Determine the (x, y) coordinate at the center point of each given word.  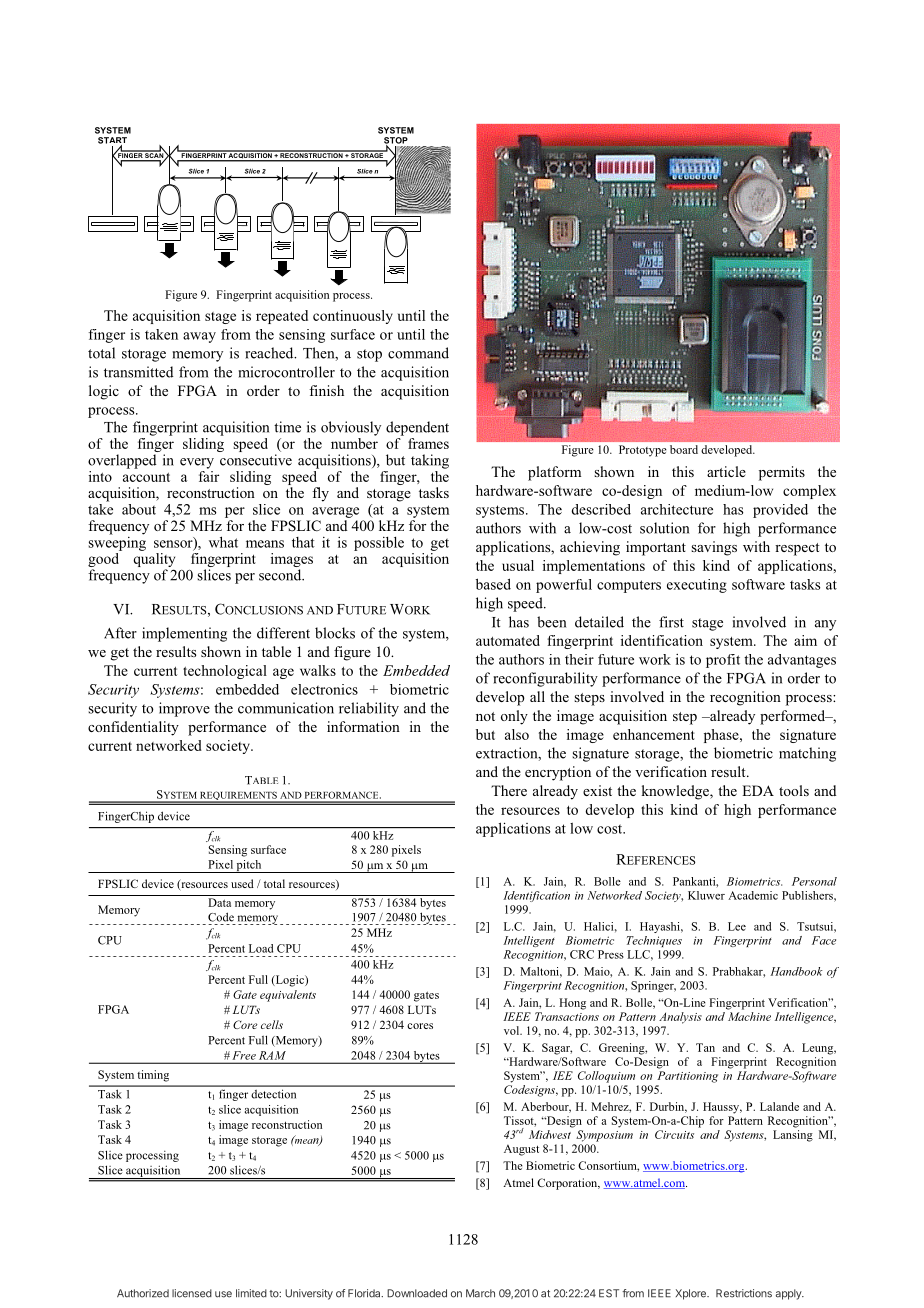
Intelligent (529, 941)
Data (219, 902)
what (223, 542)
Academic (753, 895)
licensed (192, 1293)
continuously (353, 317)
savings (714, 548)
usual (518, 565)
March (480, 1293)
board (684, 449)
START (112, 141)
